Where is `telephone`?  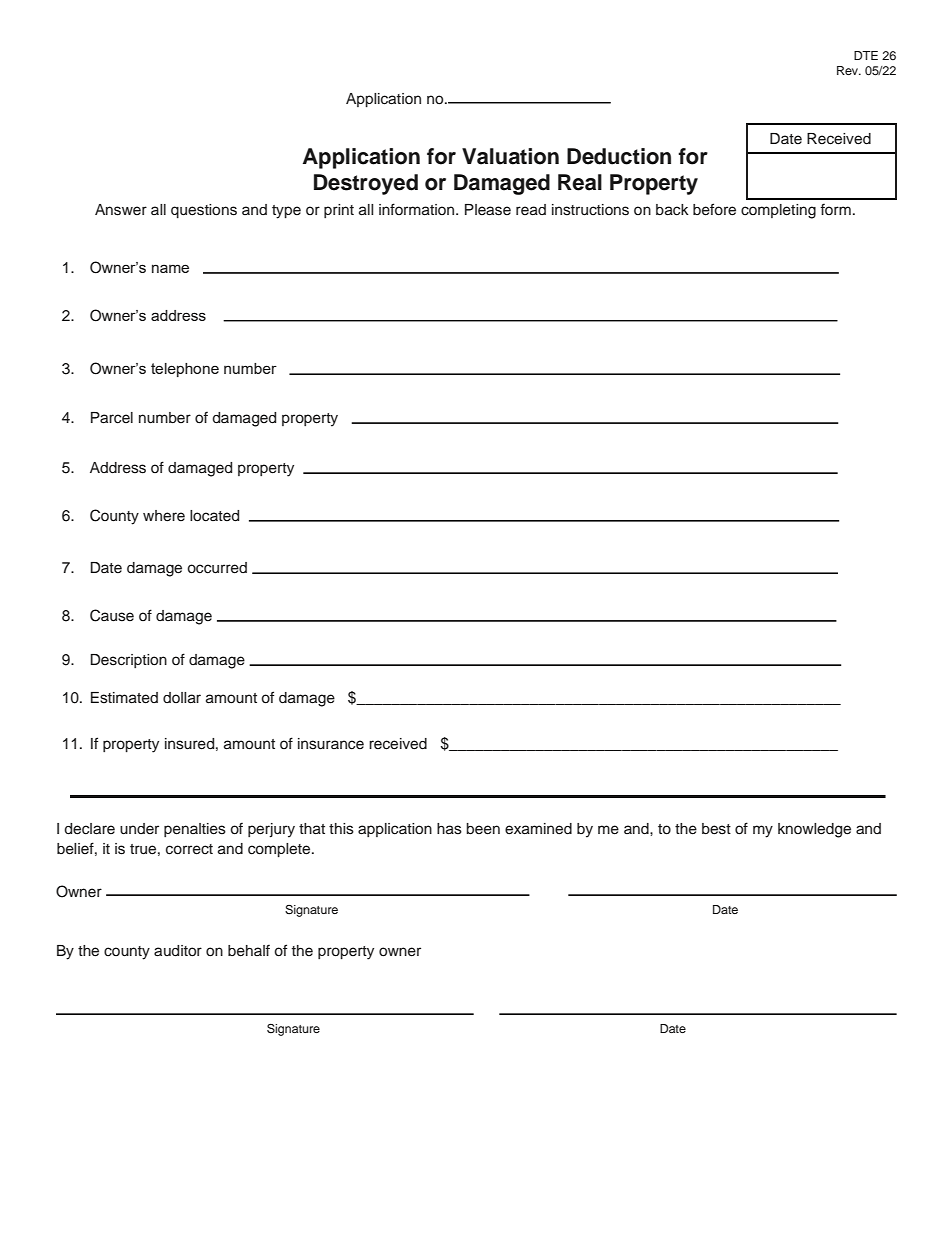
telephone is located at coordinates (185, 370).
